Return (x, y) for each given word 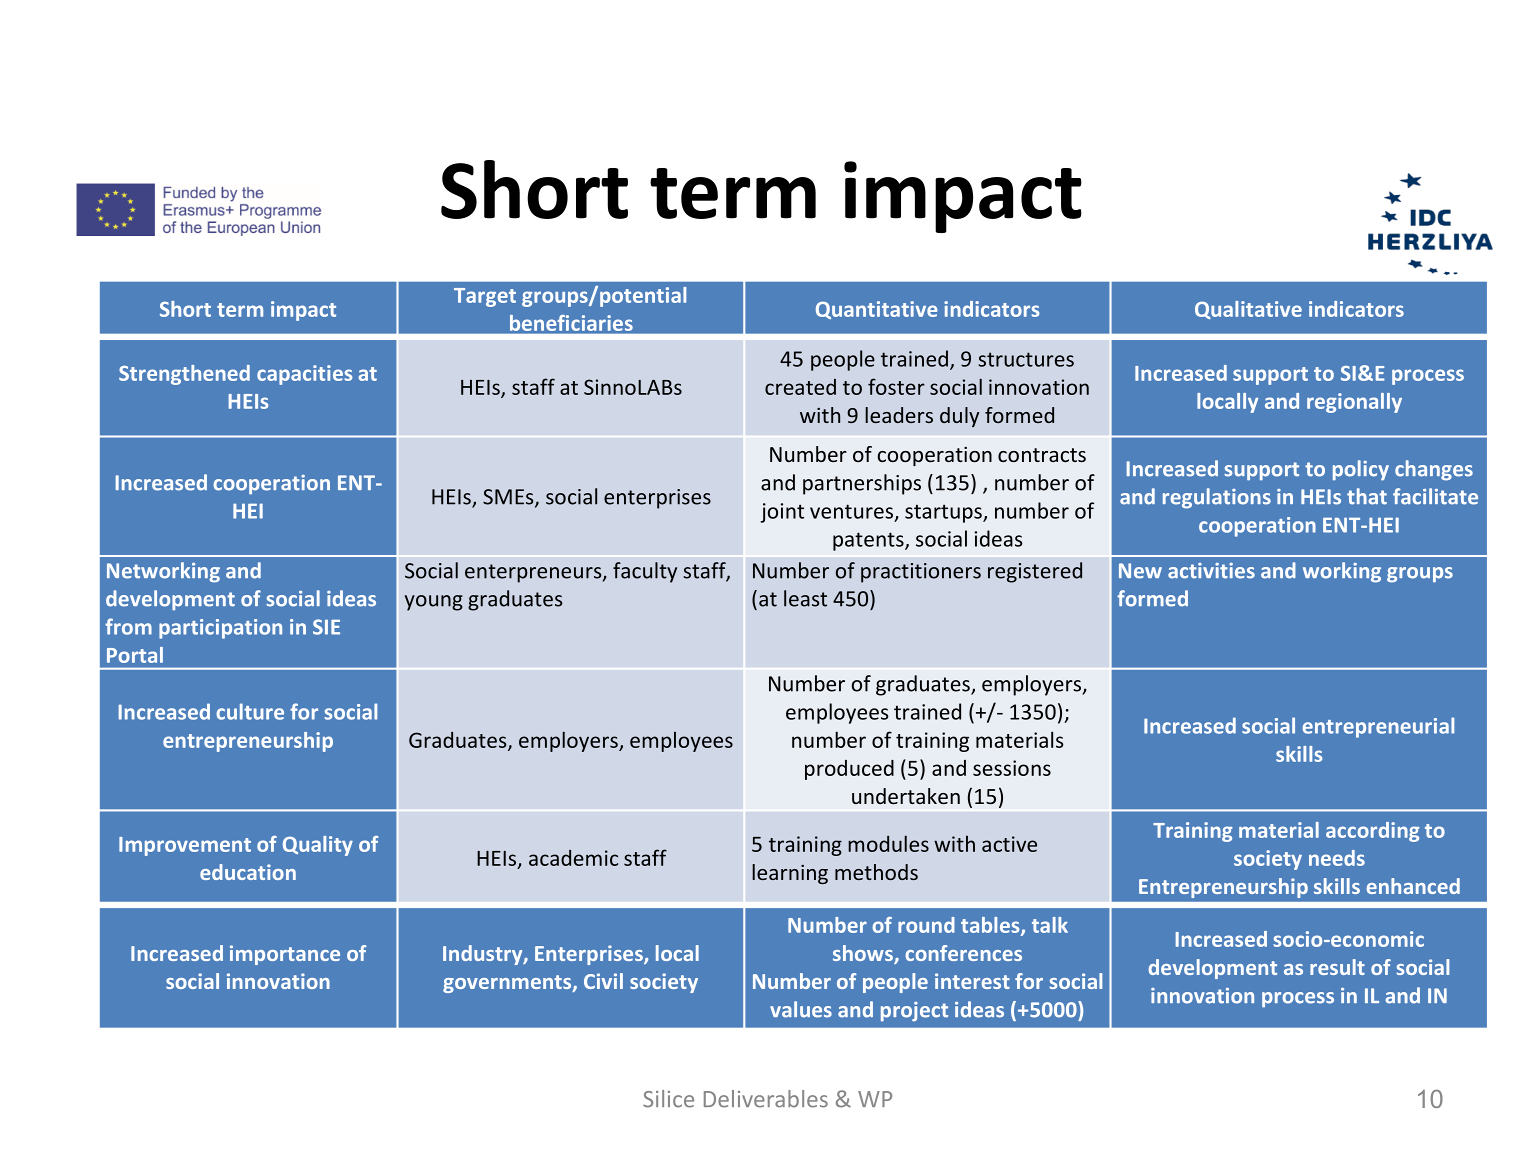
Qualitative (1248, 310)
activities (1211, 571)
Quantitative (877, 310)
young (434, 603)
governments (508, 984)
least (805, 598)
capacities (304, 375)
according (1373, 832)
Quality (318, 846)
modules (888, 843)
